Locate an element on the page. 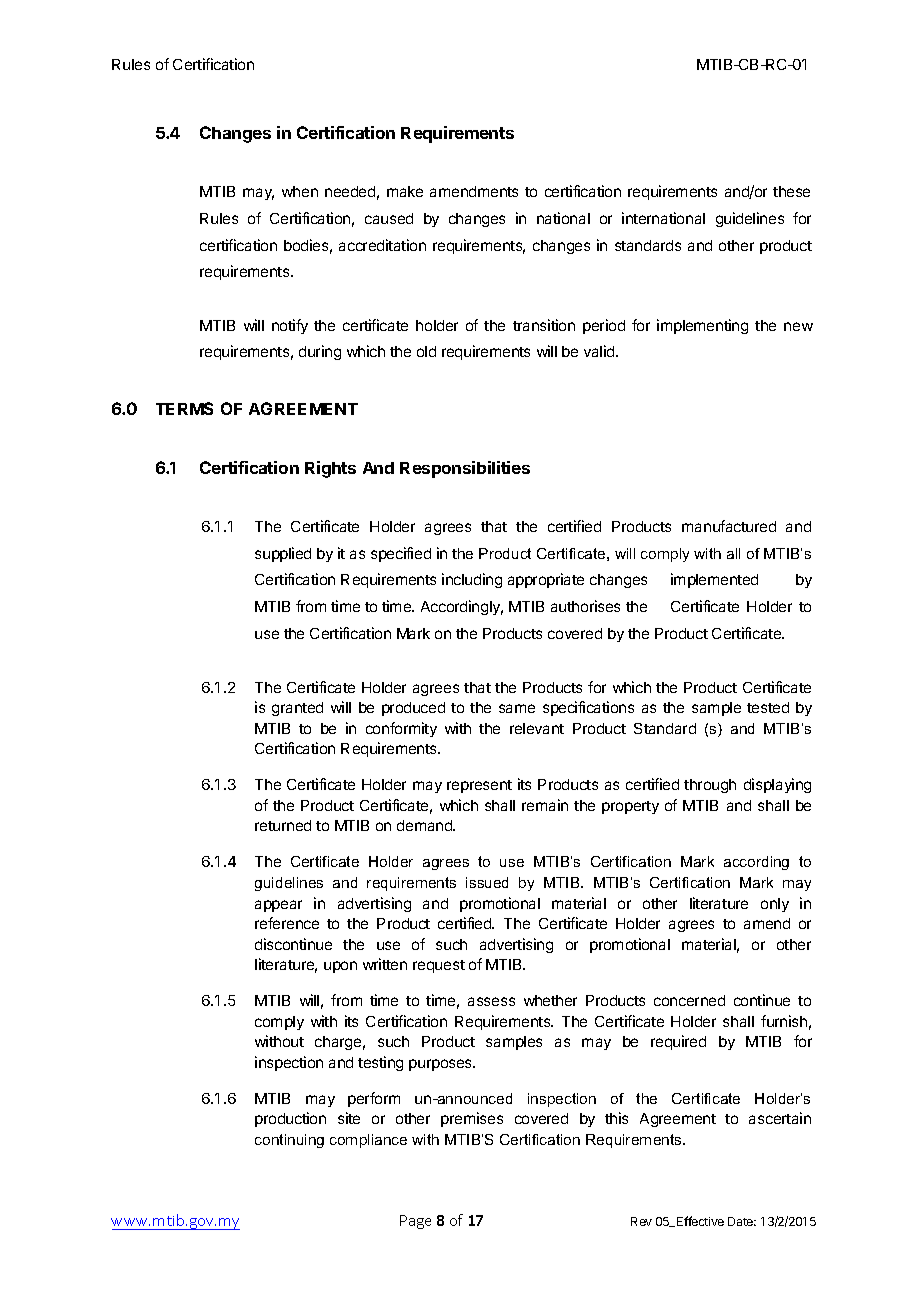  Page is located at coordinates (415, 1222).
